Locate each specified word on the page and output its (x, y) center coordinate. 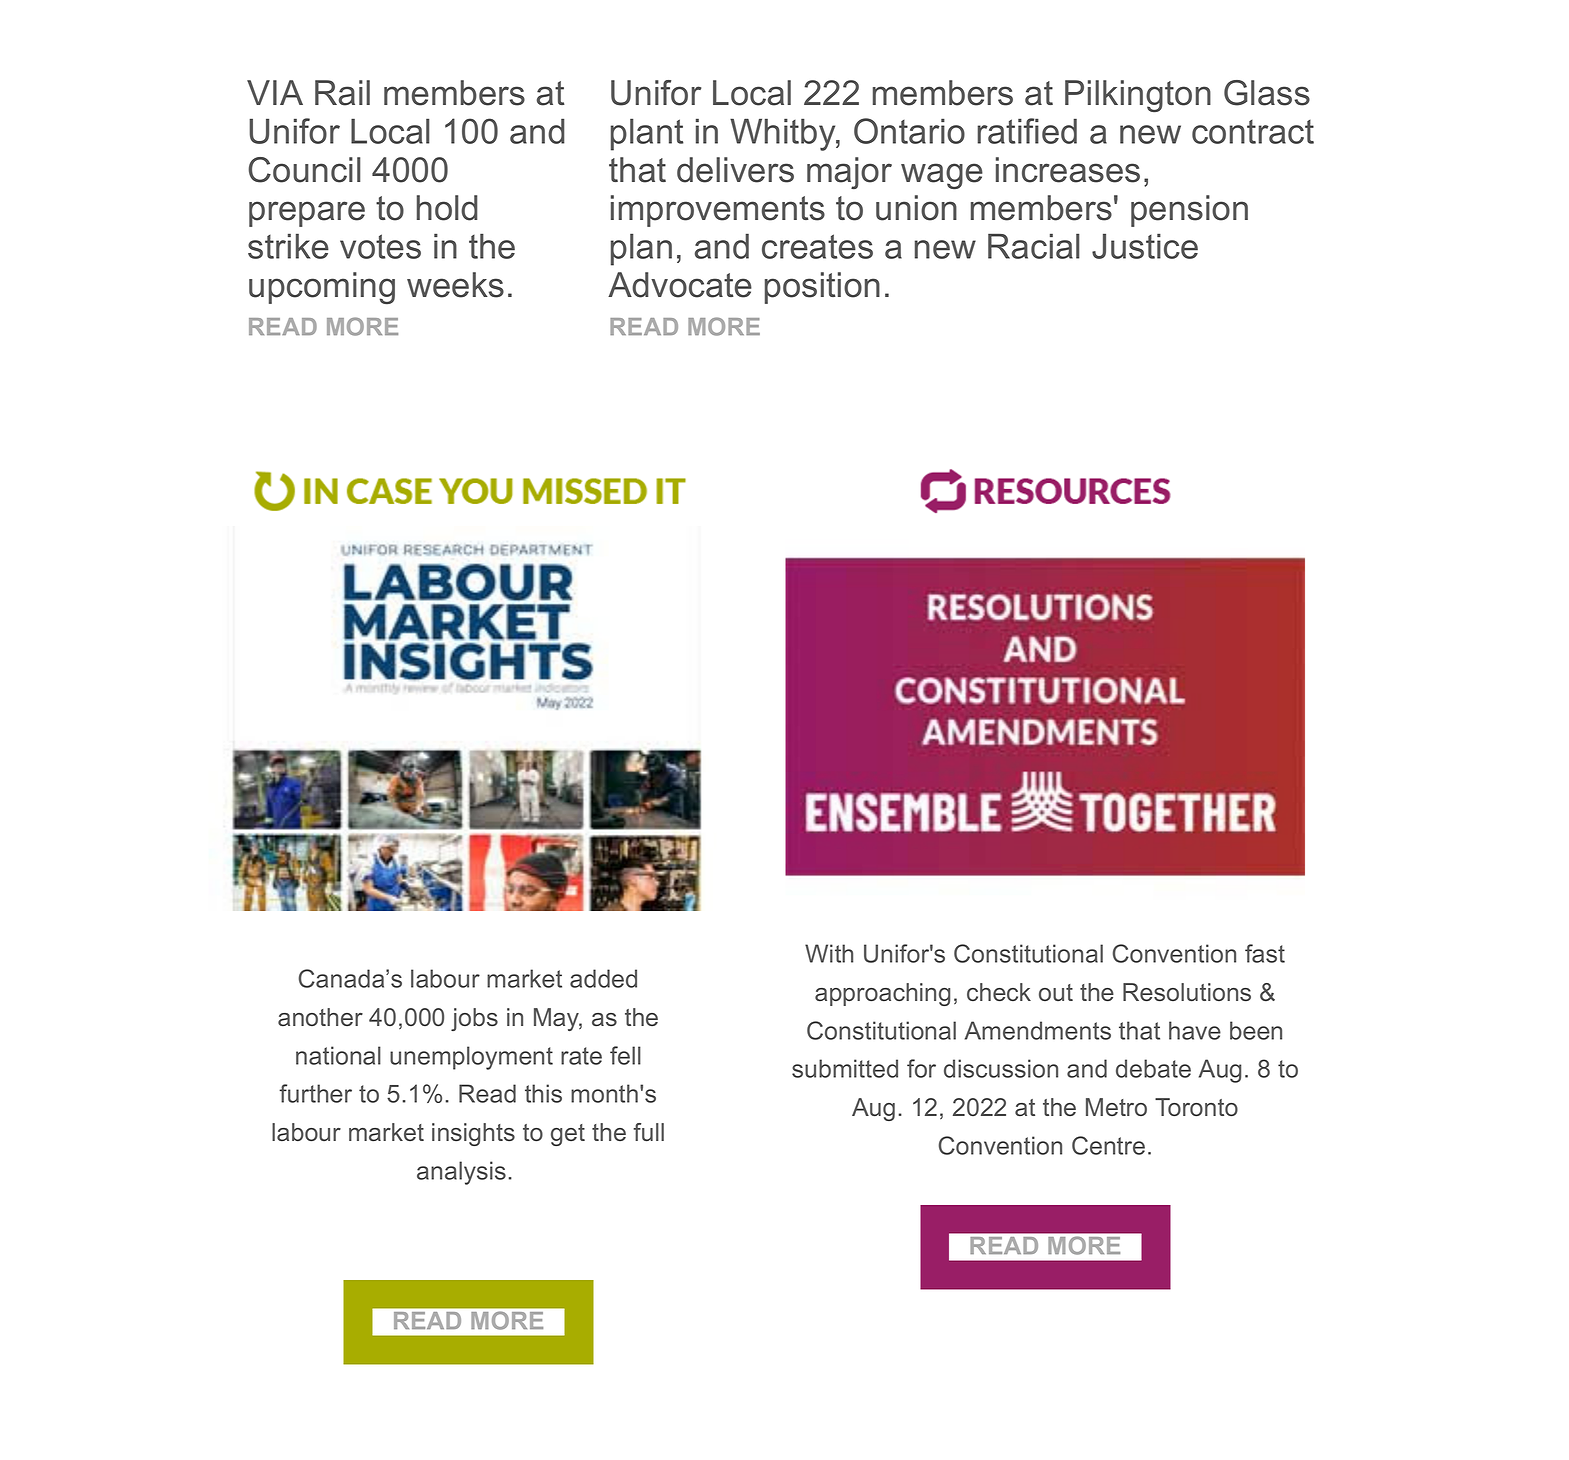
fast (1265, 953)
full (649, 1132)
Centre (1108, 1145)
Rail (342, 93)
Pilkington (1138, 96)
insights (473, 1134)
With (829, 953)
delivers (735, 170)
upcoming (322, 288)
